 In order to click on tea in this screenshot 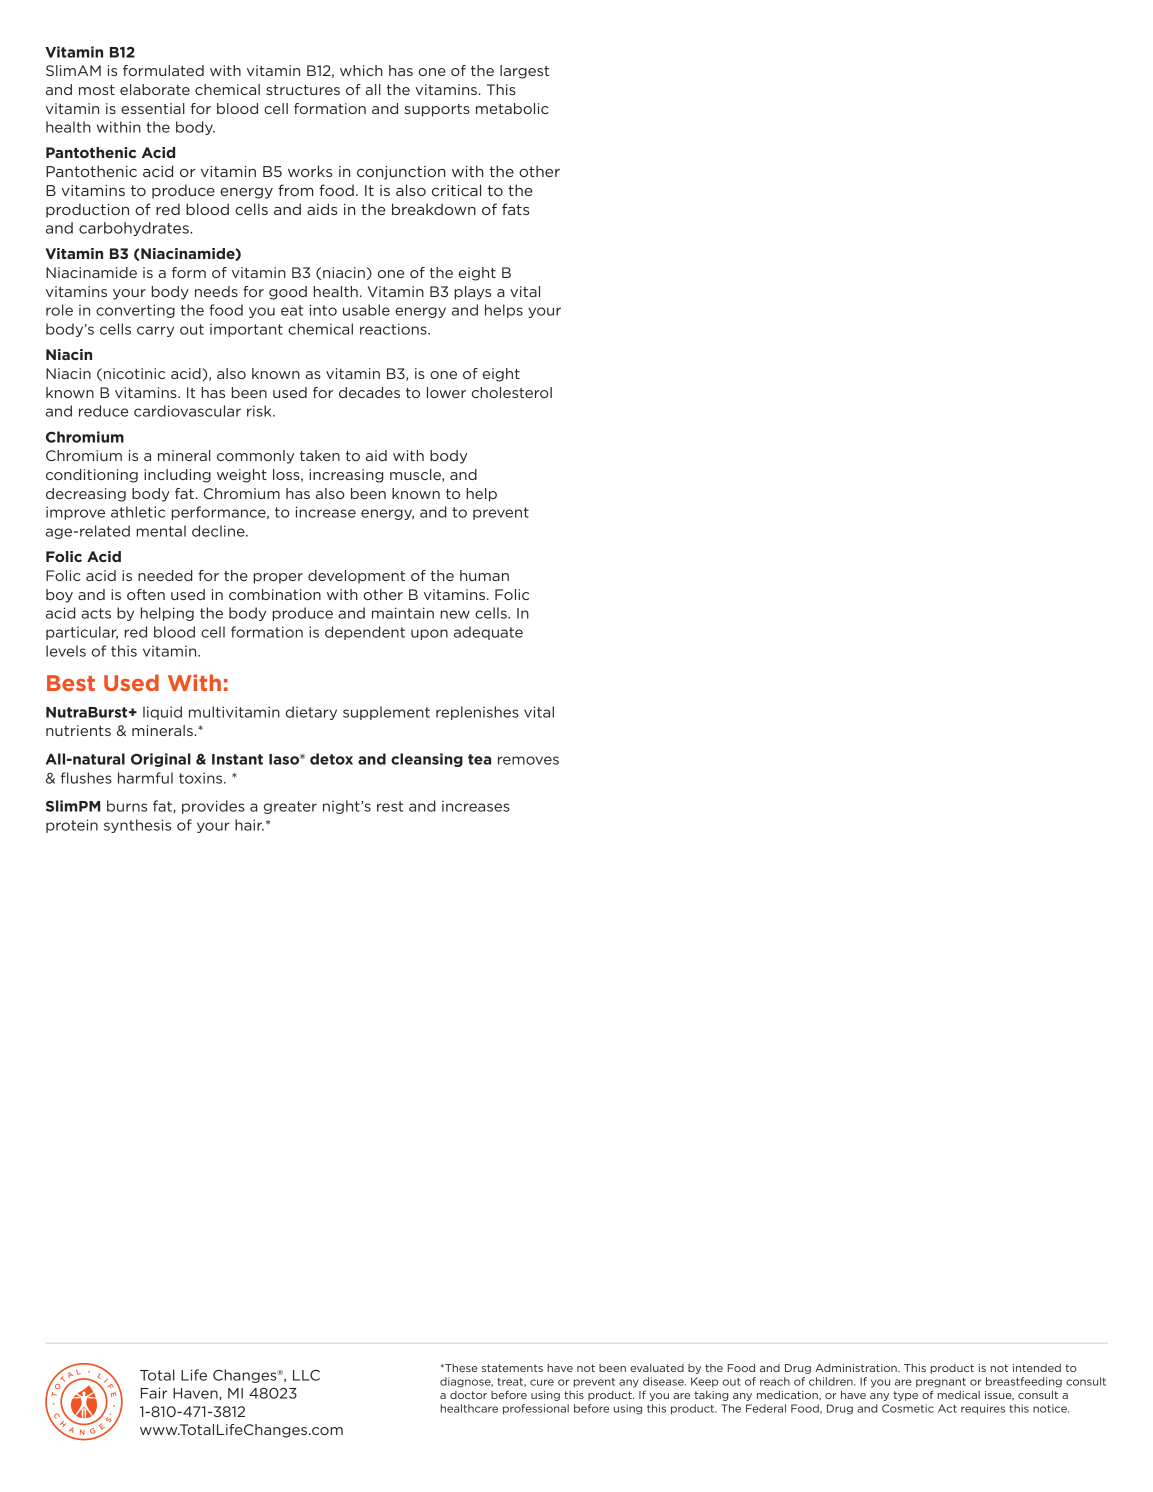, I will do `click(479, 759)`.
